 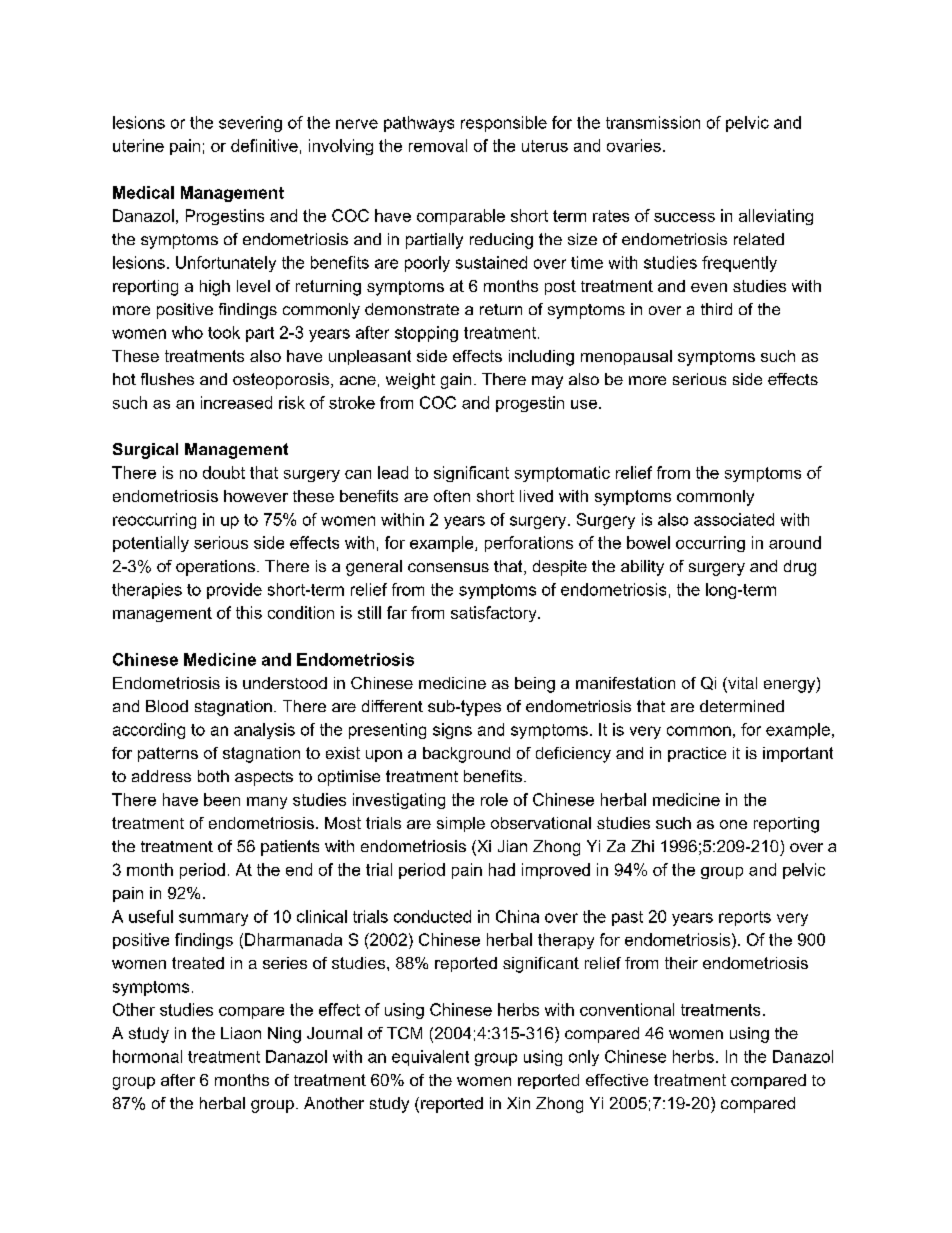 I want to click on provide, so click(x=234, y=591).
